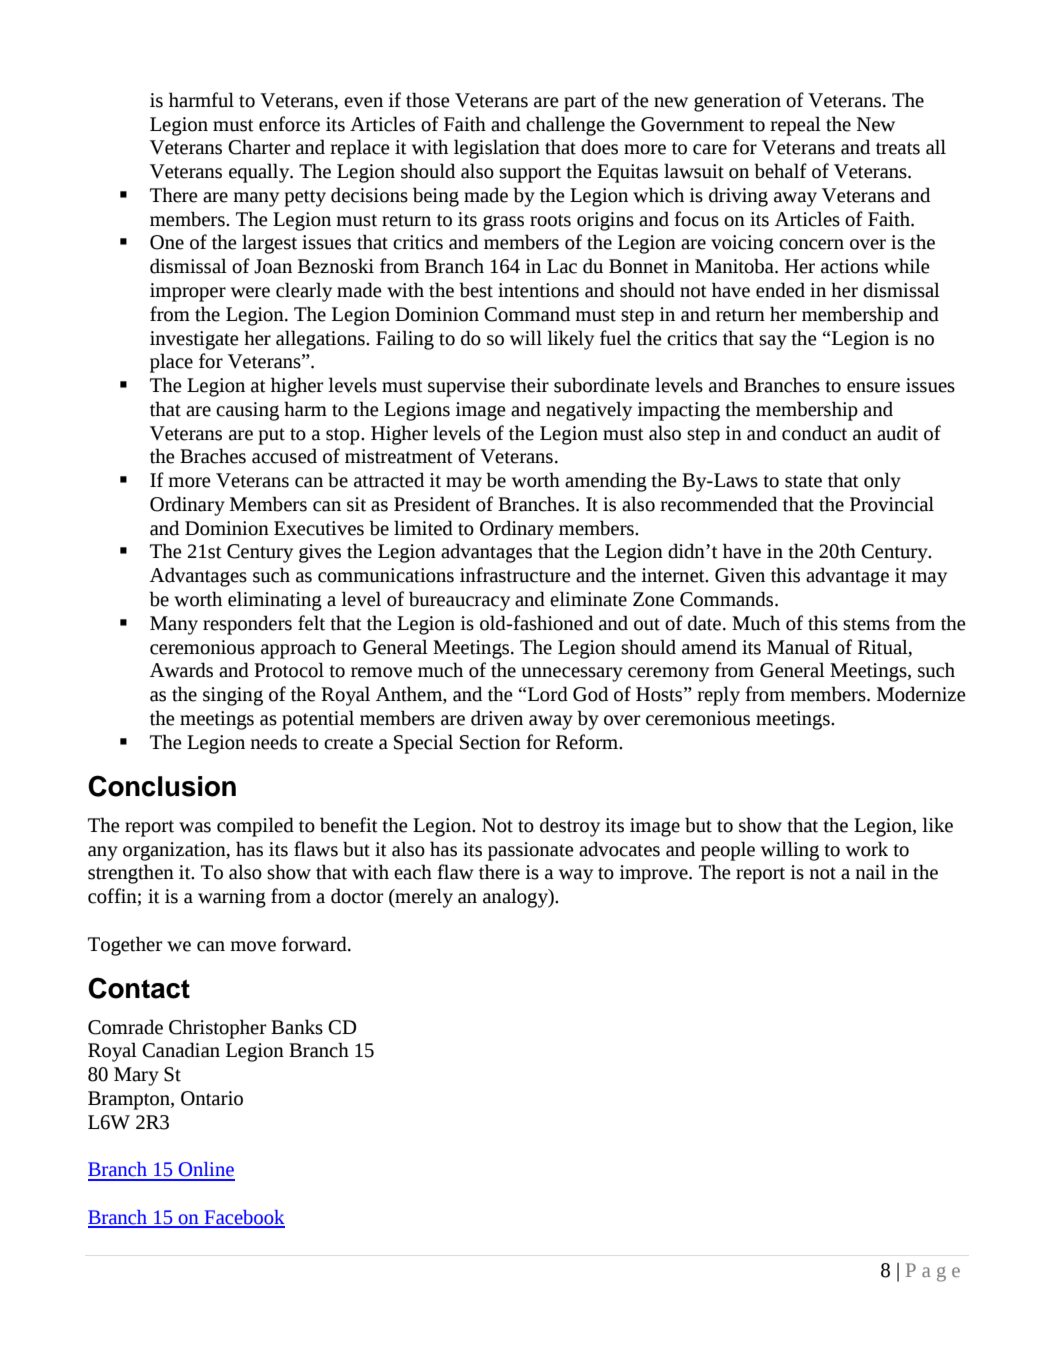 The height and width of the screenshot is (1364, 1054). What do you see at coordinates (212, 1098) in the screenshot?
I see `Ontario` at bounding box center [212, 1098].
